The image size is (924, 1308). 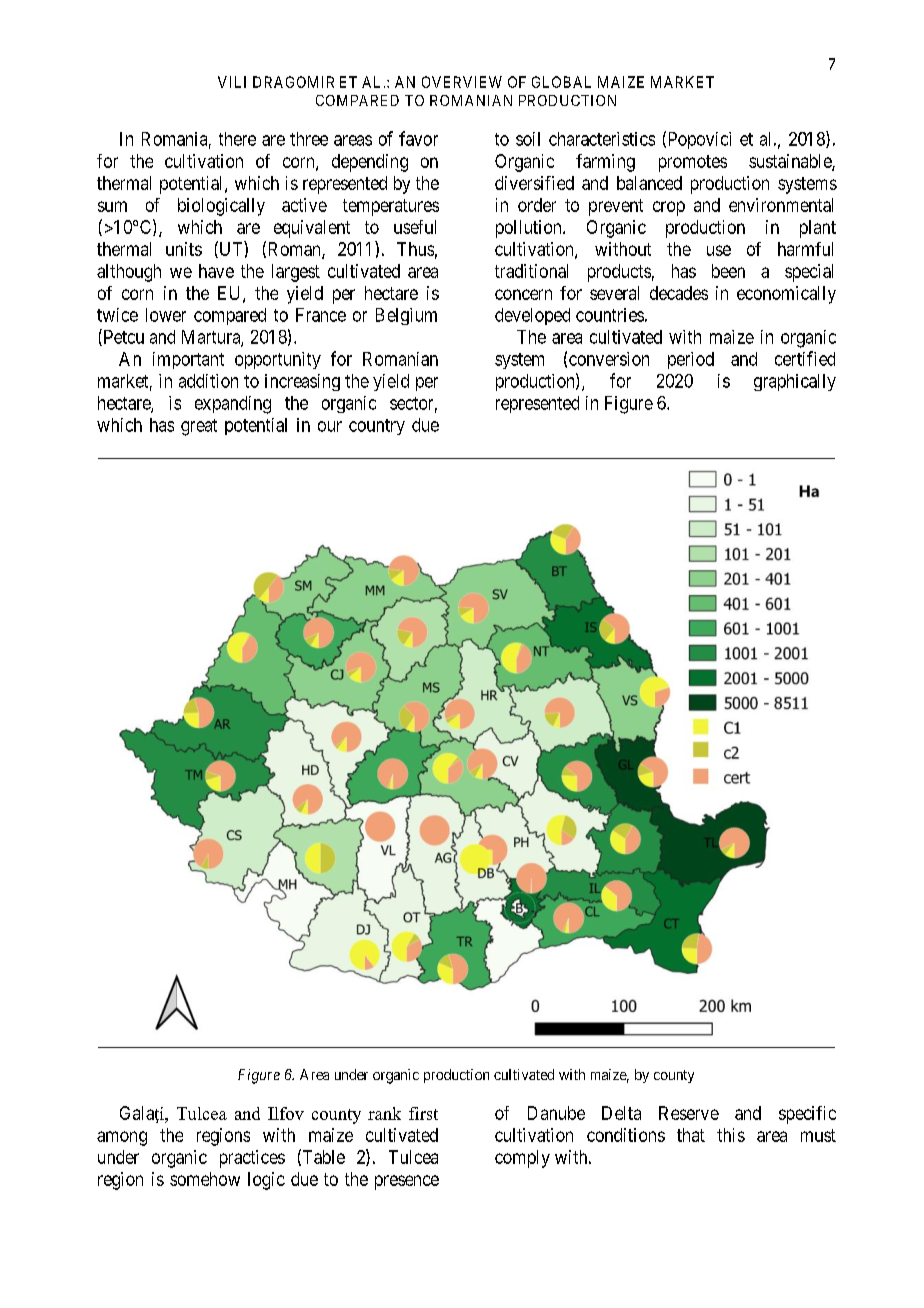 What do you see at coordinates (795, 382) in the screenshot?
I see `graphically` at bounding box center [795, 382].
